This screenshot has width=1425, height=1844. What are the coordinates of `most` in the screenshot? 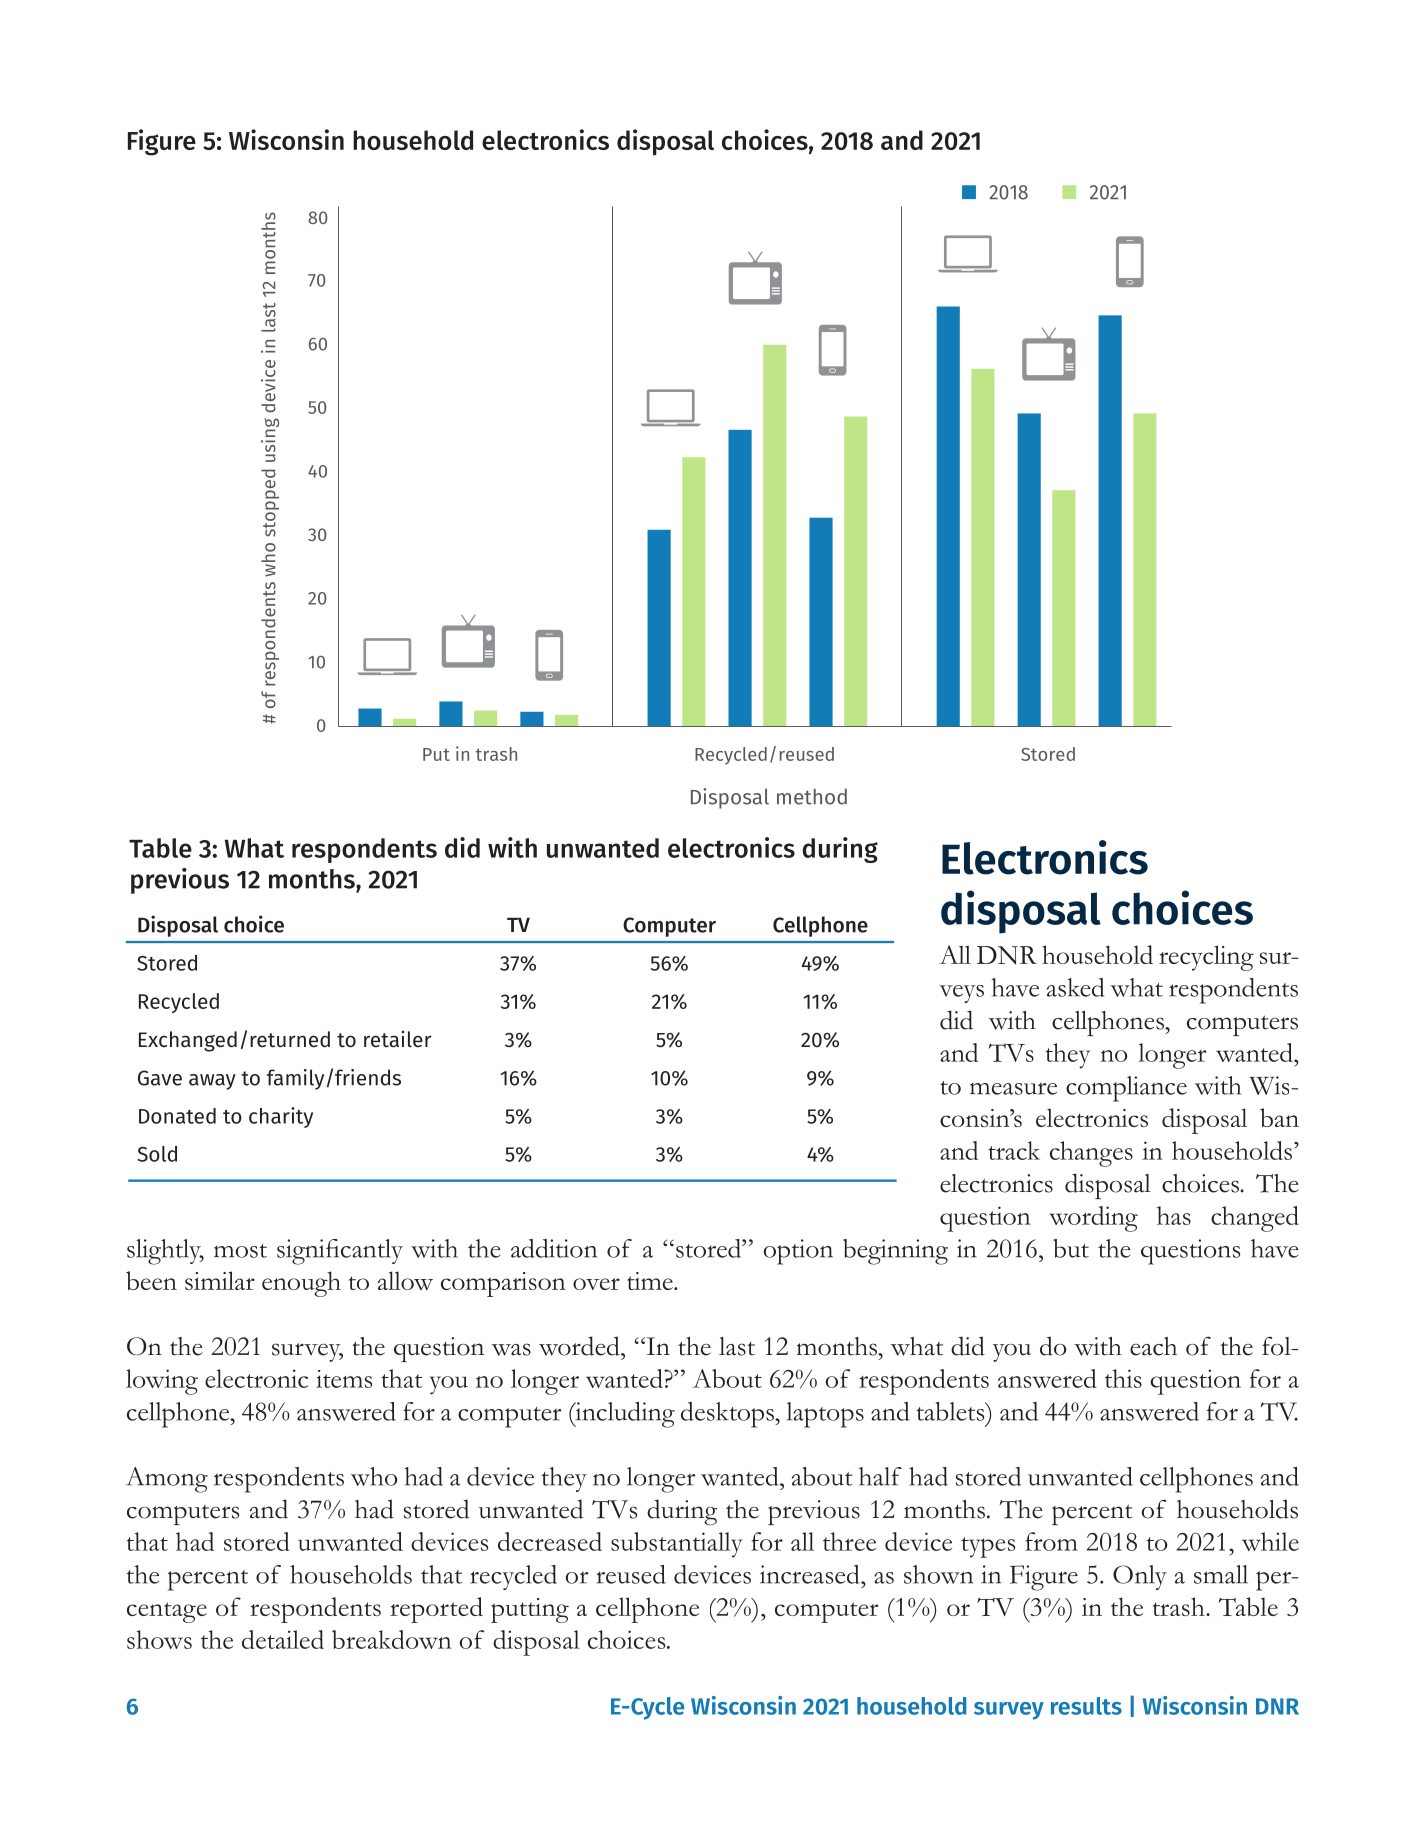 It's located at (240, 1251).
